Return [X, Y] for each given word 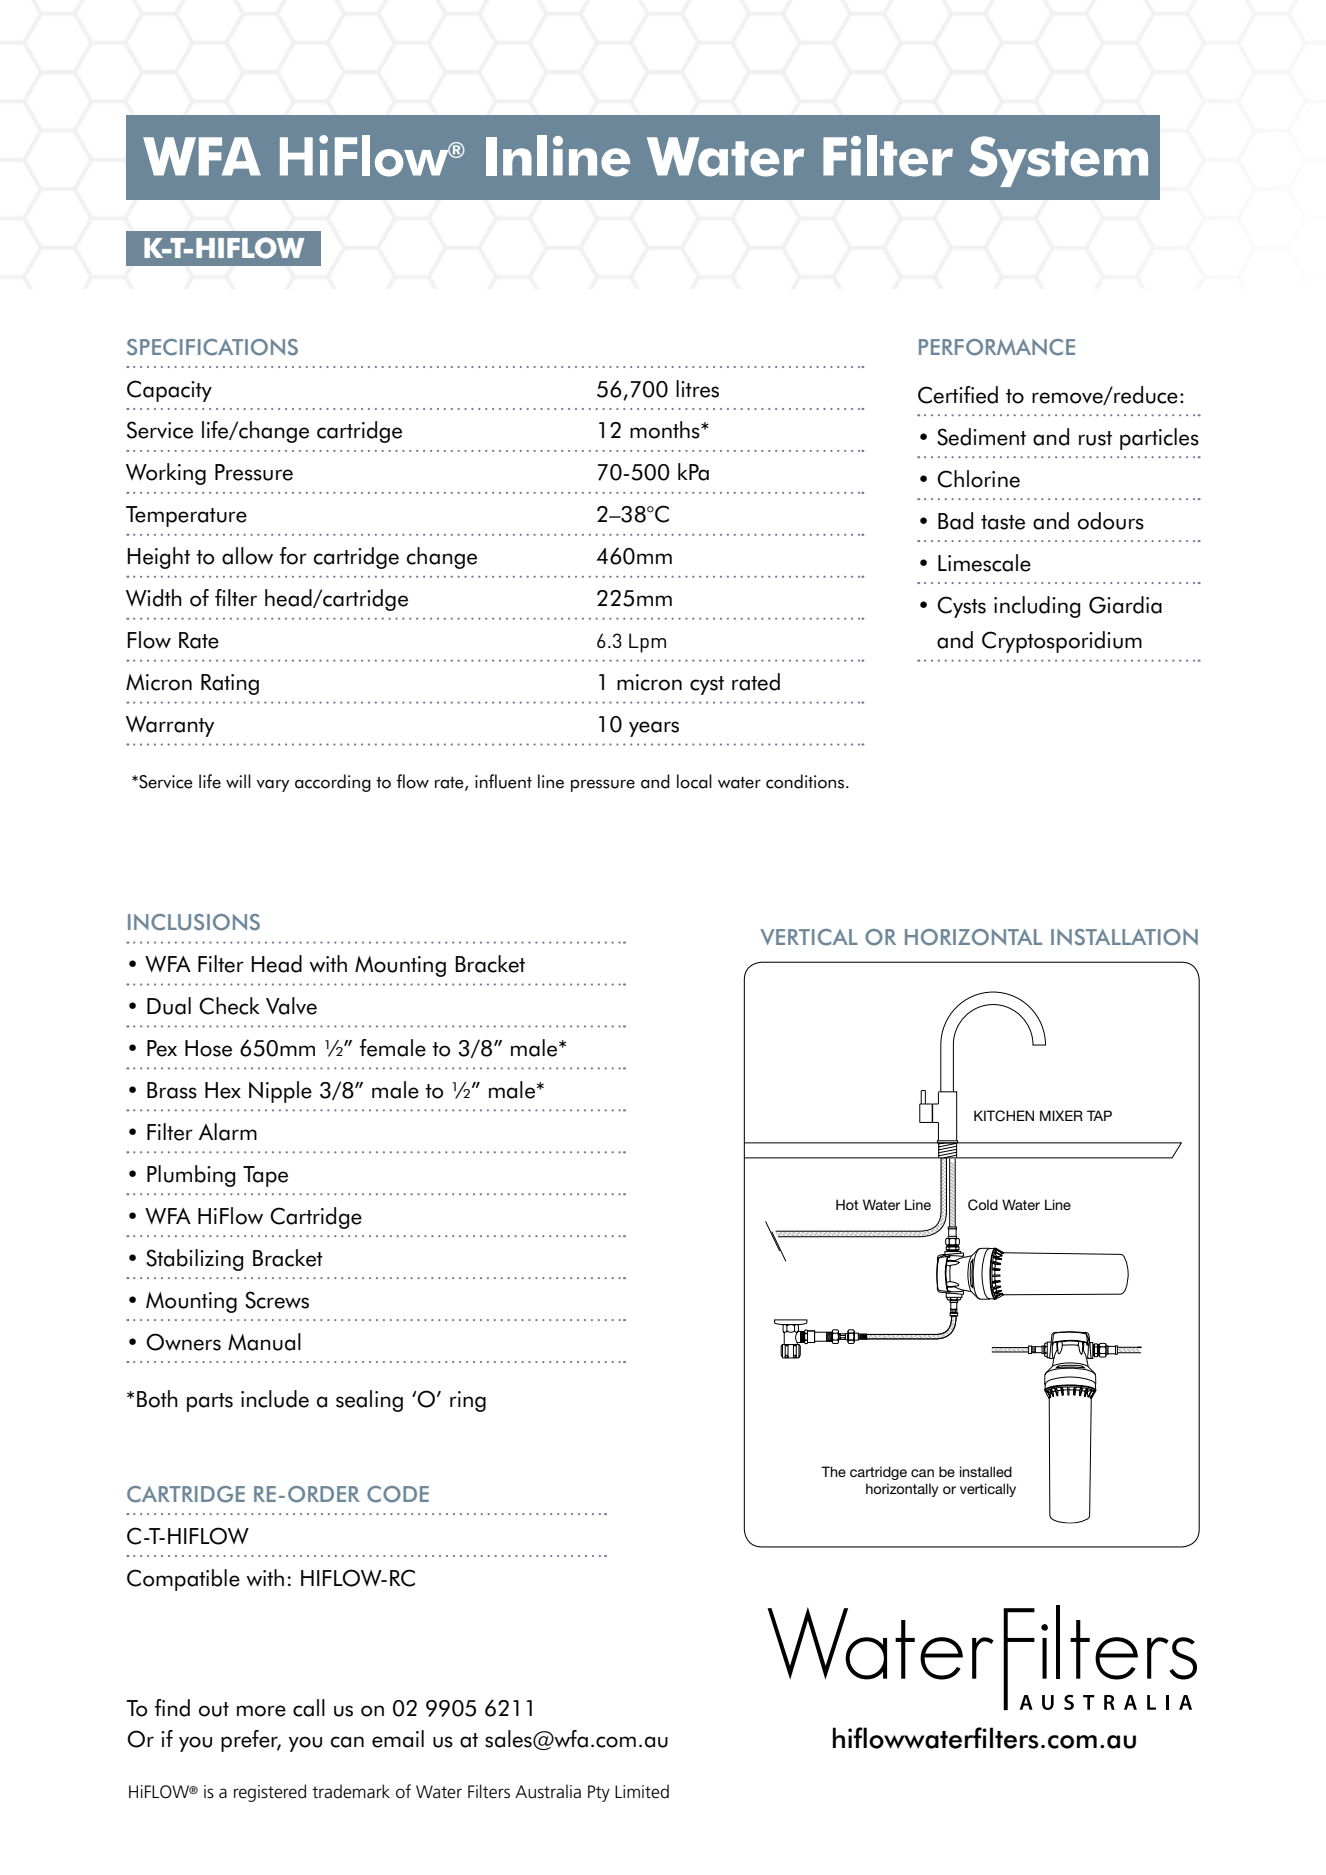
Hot [847, 1204]
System [1058, 161]
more [261, 1711]
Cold [983, 1205]
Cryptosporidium [1062, 642]
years [654, 729]
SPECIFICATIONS [212, 347]
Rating [230, 684]
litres [697, 389]
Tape [265, 1176]
